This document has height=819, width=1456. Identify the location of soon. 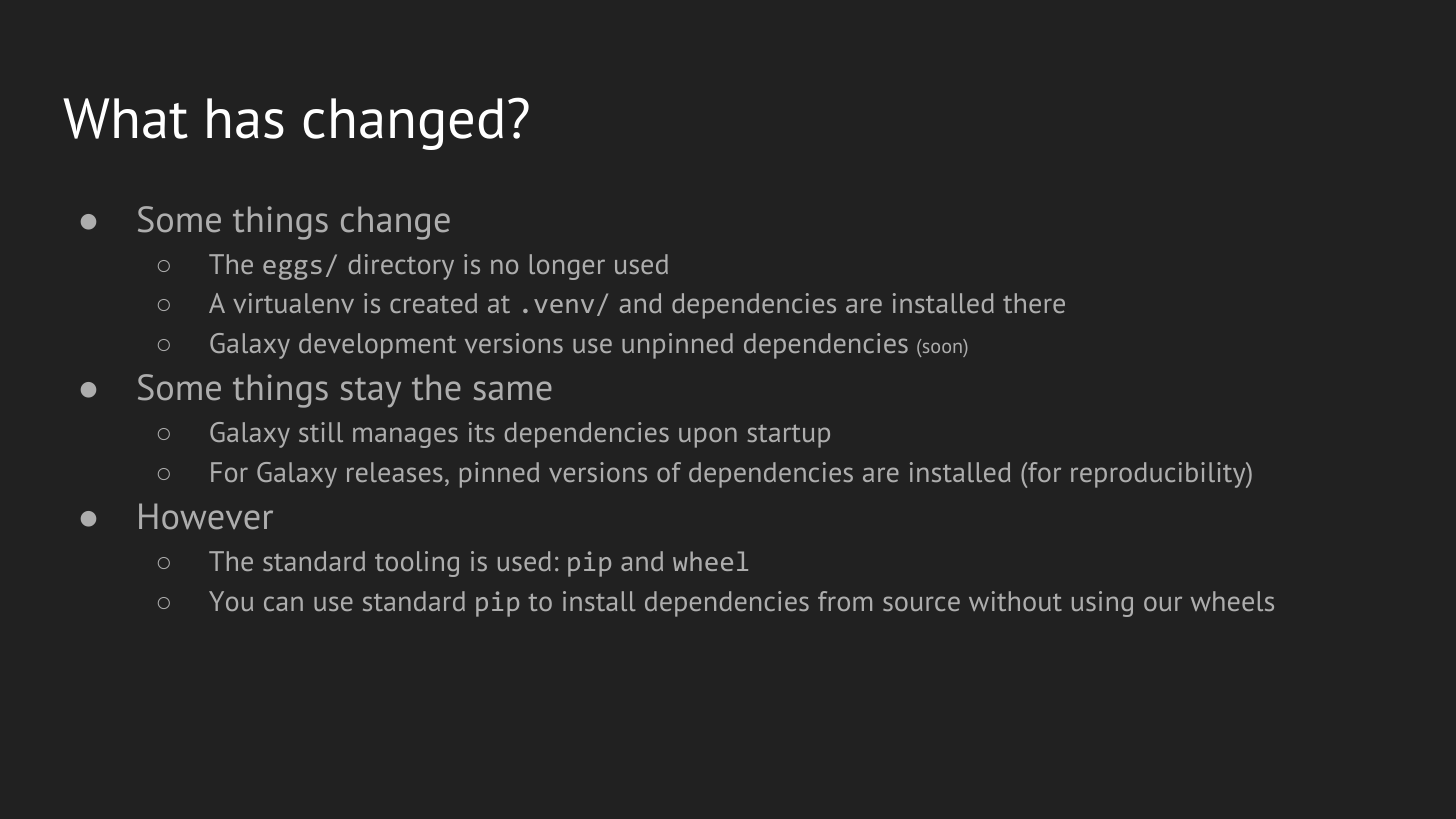
(941, 348).
